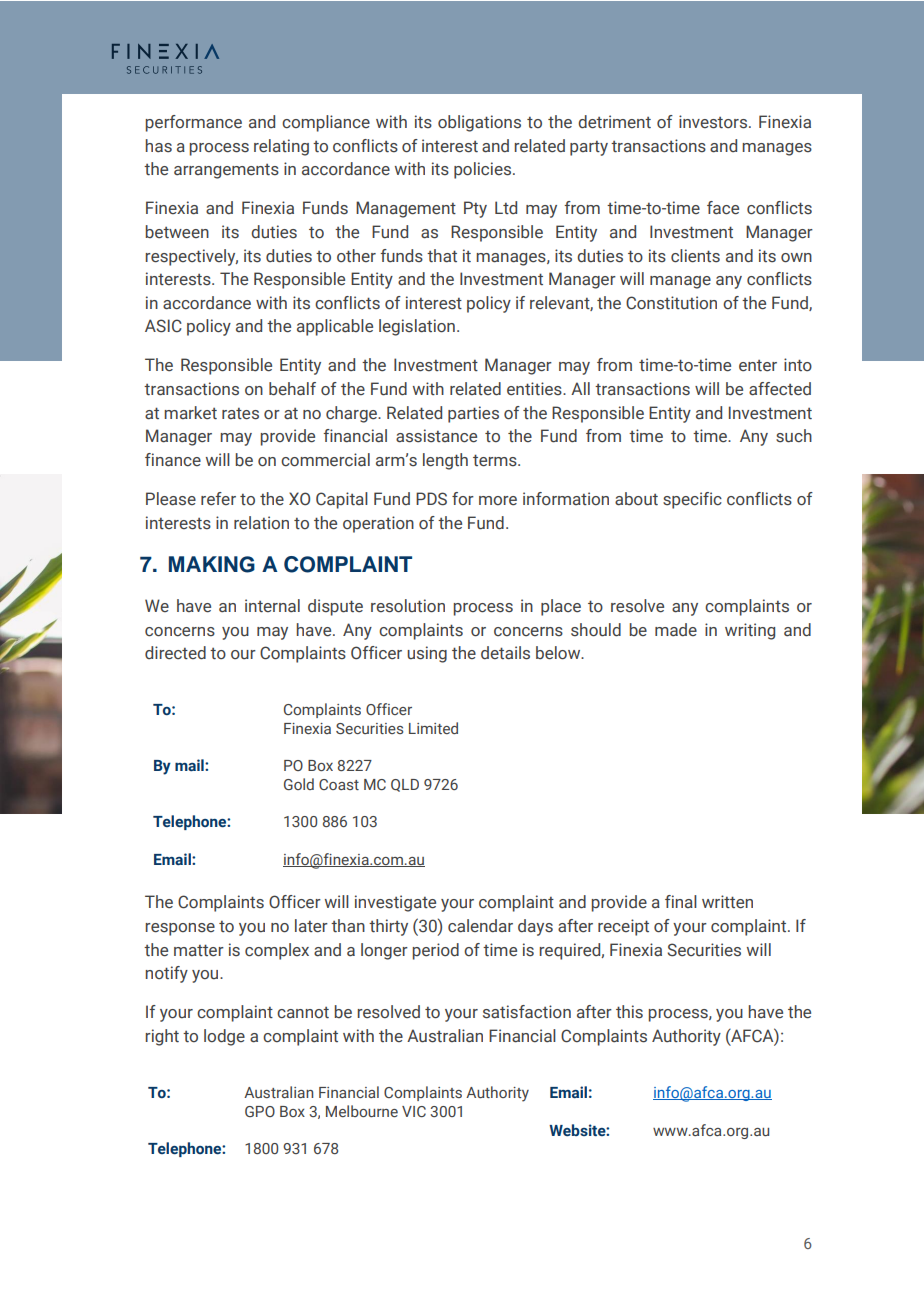 The width and height of the page is (924, 1308). What do you see at coordinates (758, 366) in the page?
I see `enter` at bounding box center [758, 366].
